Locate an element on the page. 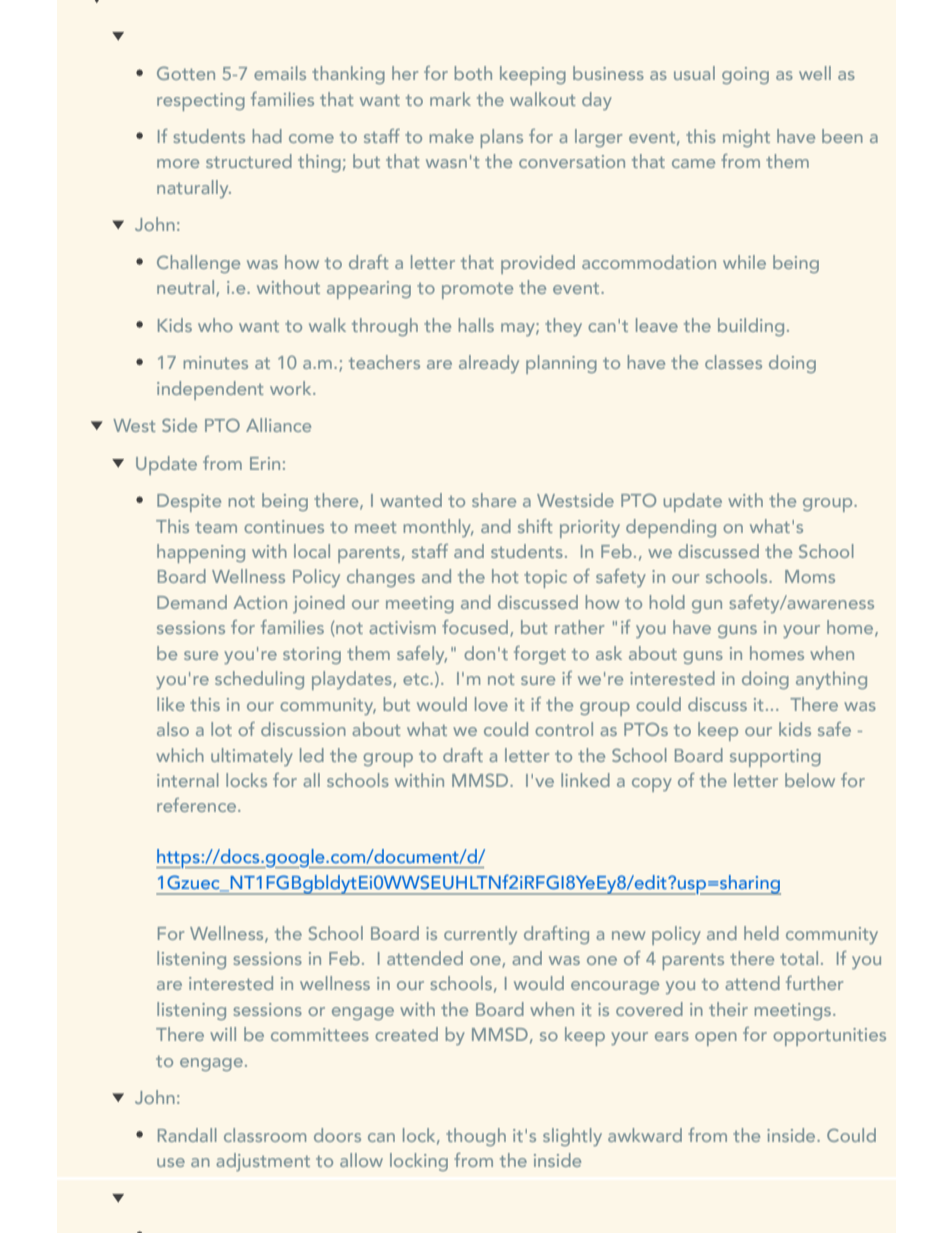 The height and width of the page is (1233, 952). focused is located at coordinates (476, 628).
